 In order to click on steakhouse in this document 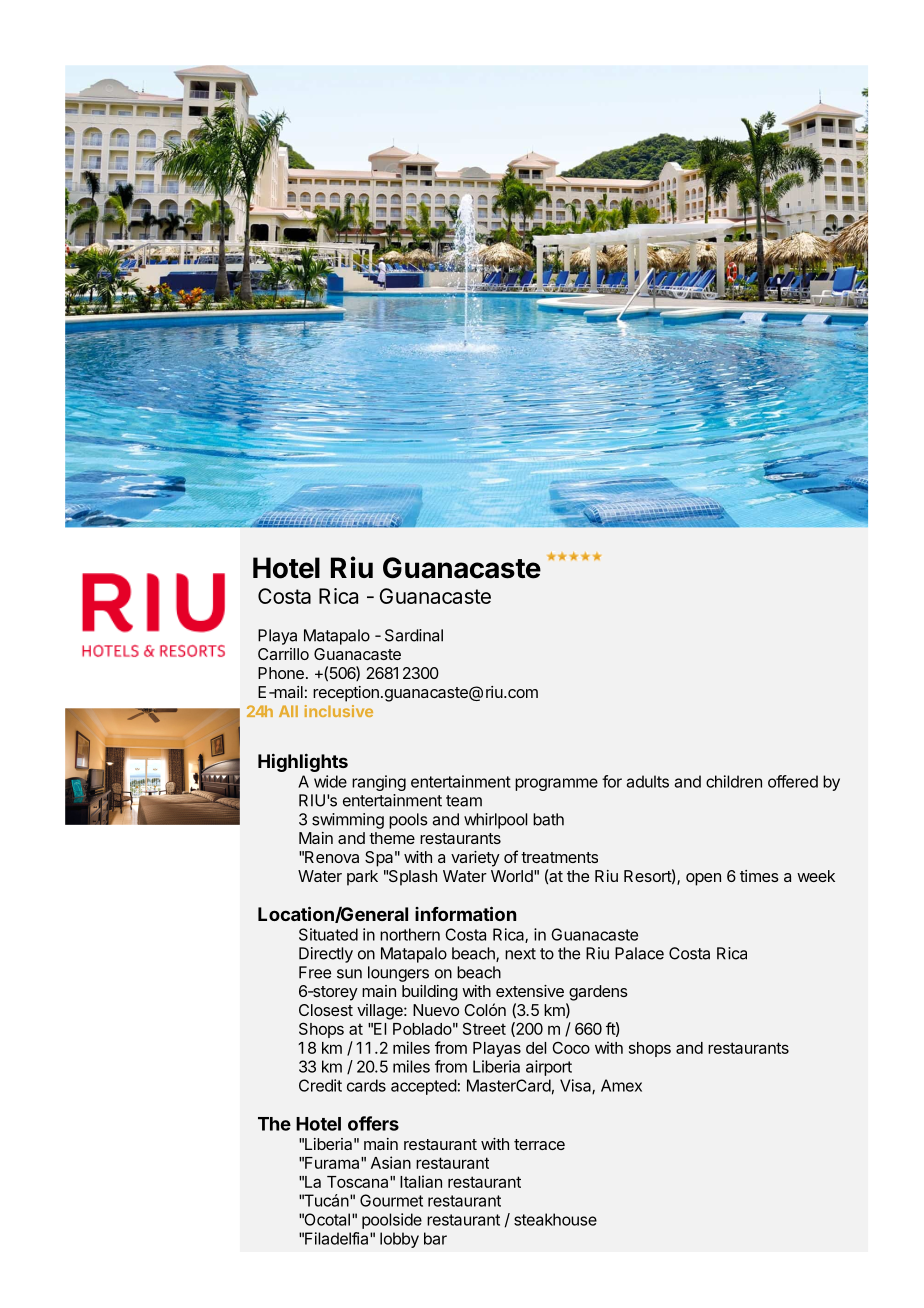, I will do `click(555, 1219)`.
